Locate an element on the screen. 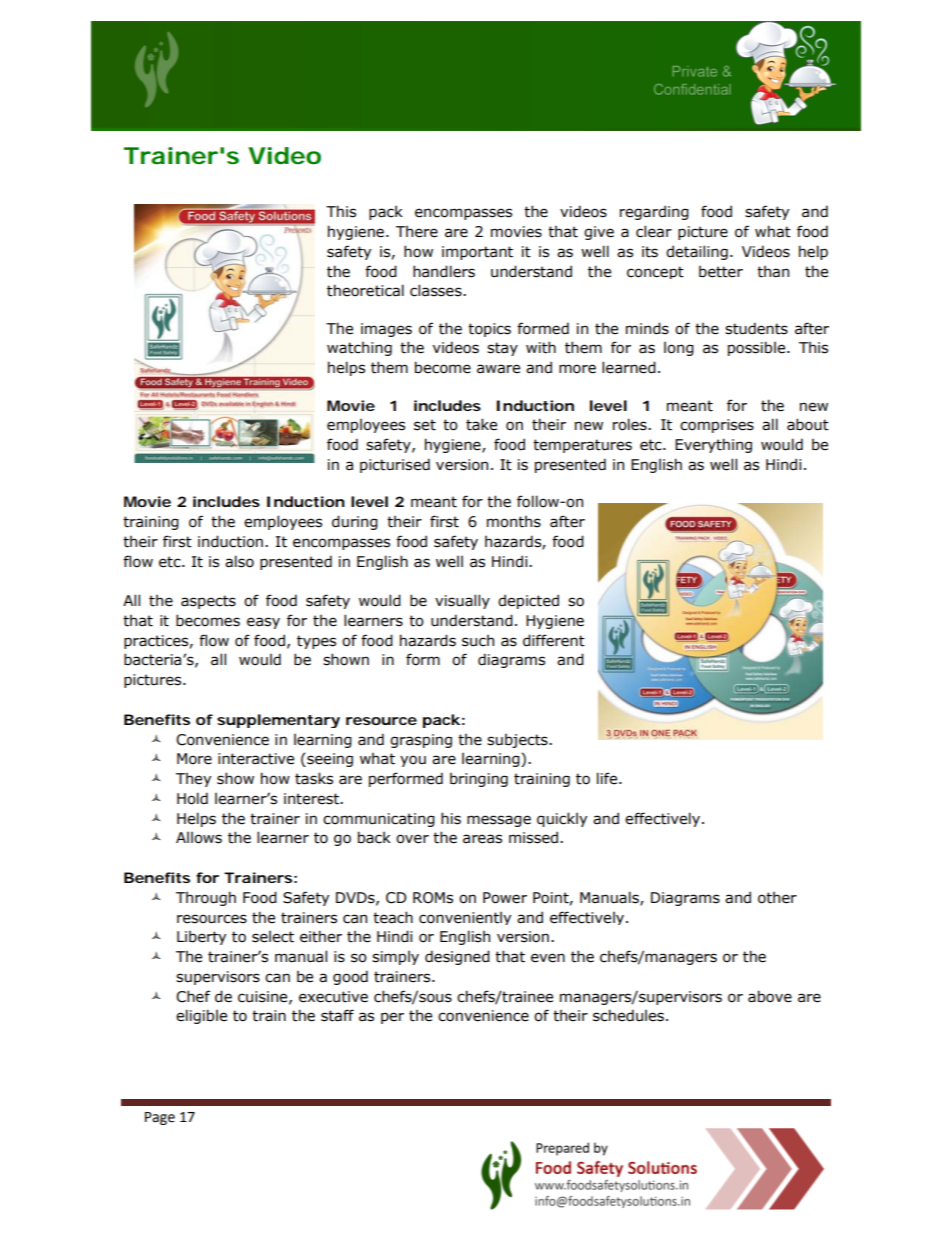 Image resolution: width=952 pixels, height=1233 pixels. detailing is located at coordinates (697, 252).
